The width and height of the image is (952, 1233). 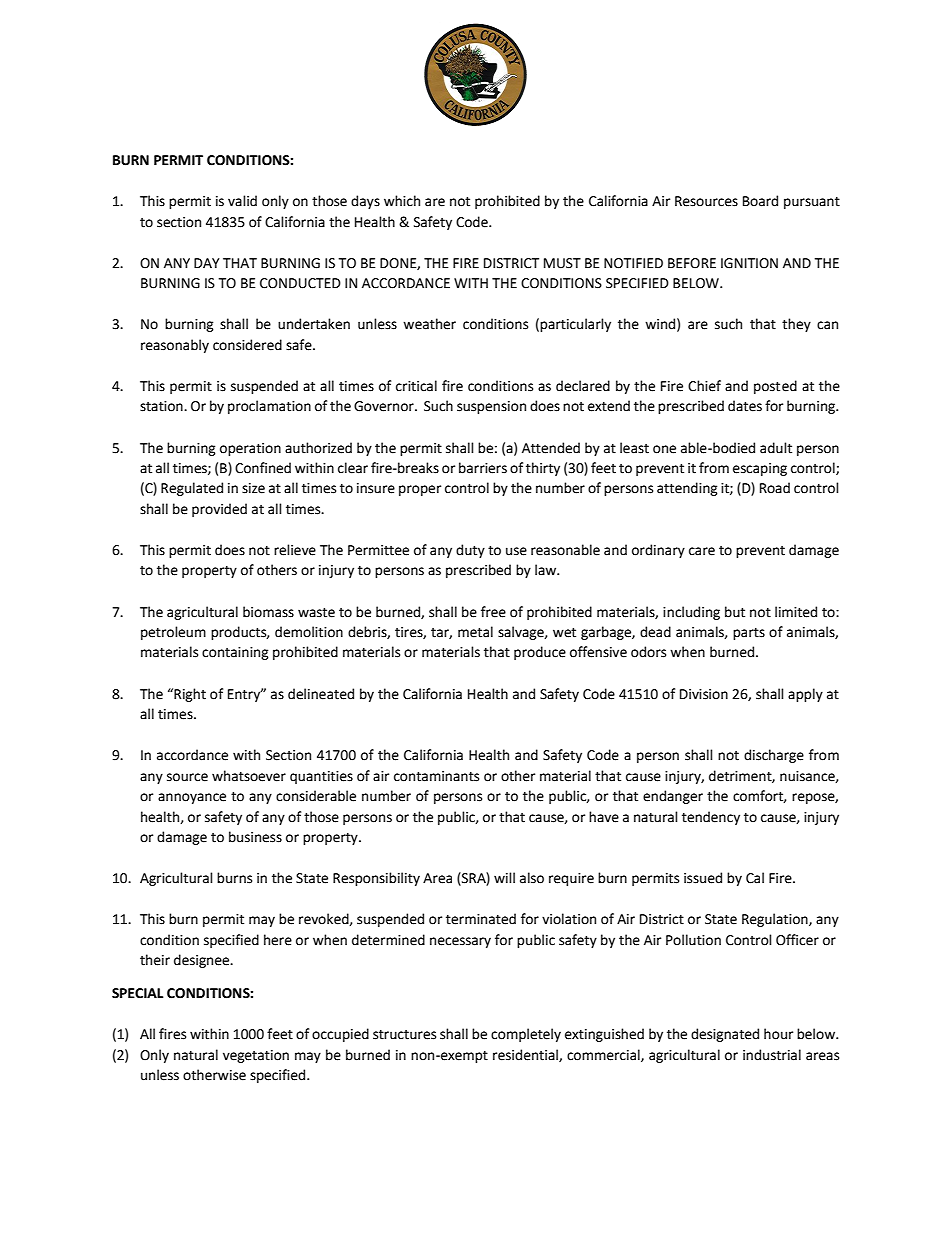 What do you see at coordinates (235, 653) in the image?
I see `containing` at bounding box center [235, 653].
